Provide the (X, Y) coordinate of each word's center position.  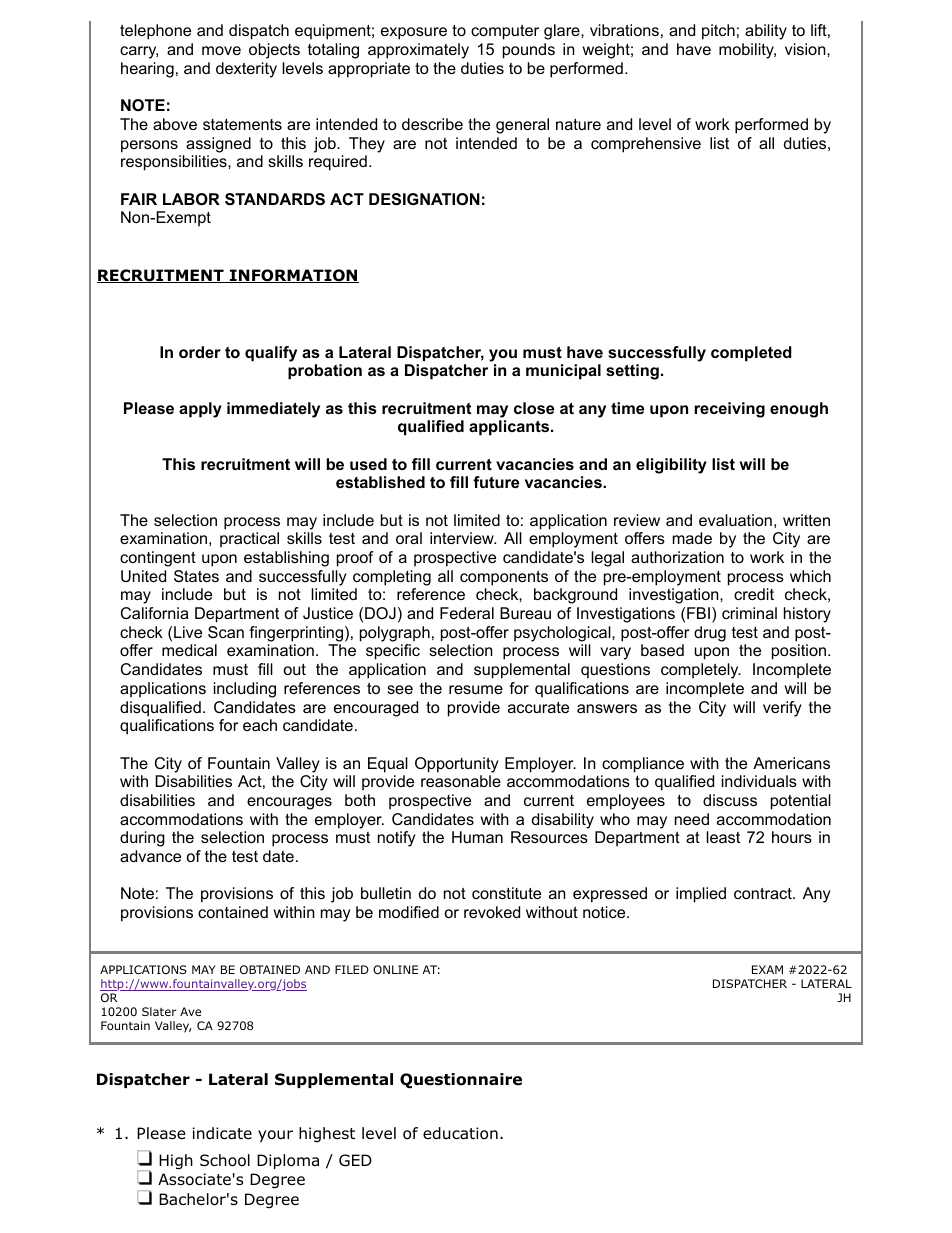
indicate (222, 1133)
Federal (467, 613)
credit (754, 594)
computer (505, 32)
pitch (718, 32)
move (221, 50)
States (196, 576)
